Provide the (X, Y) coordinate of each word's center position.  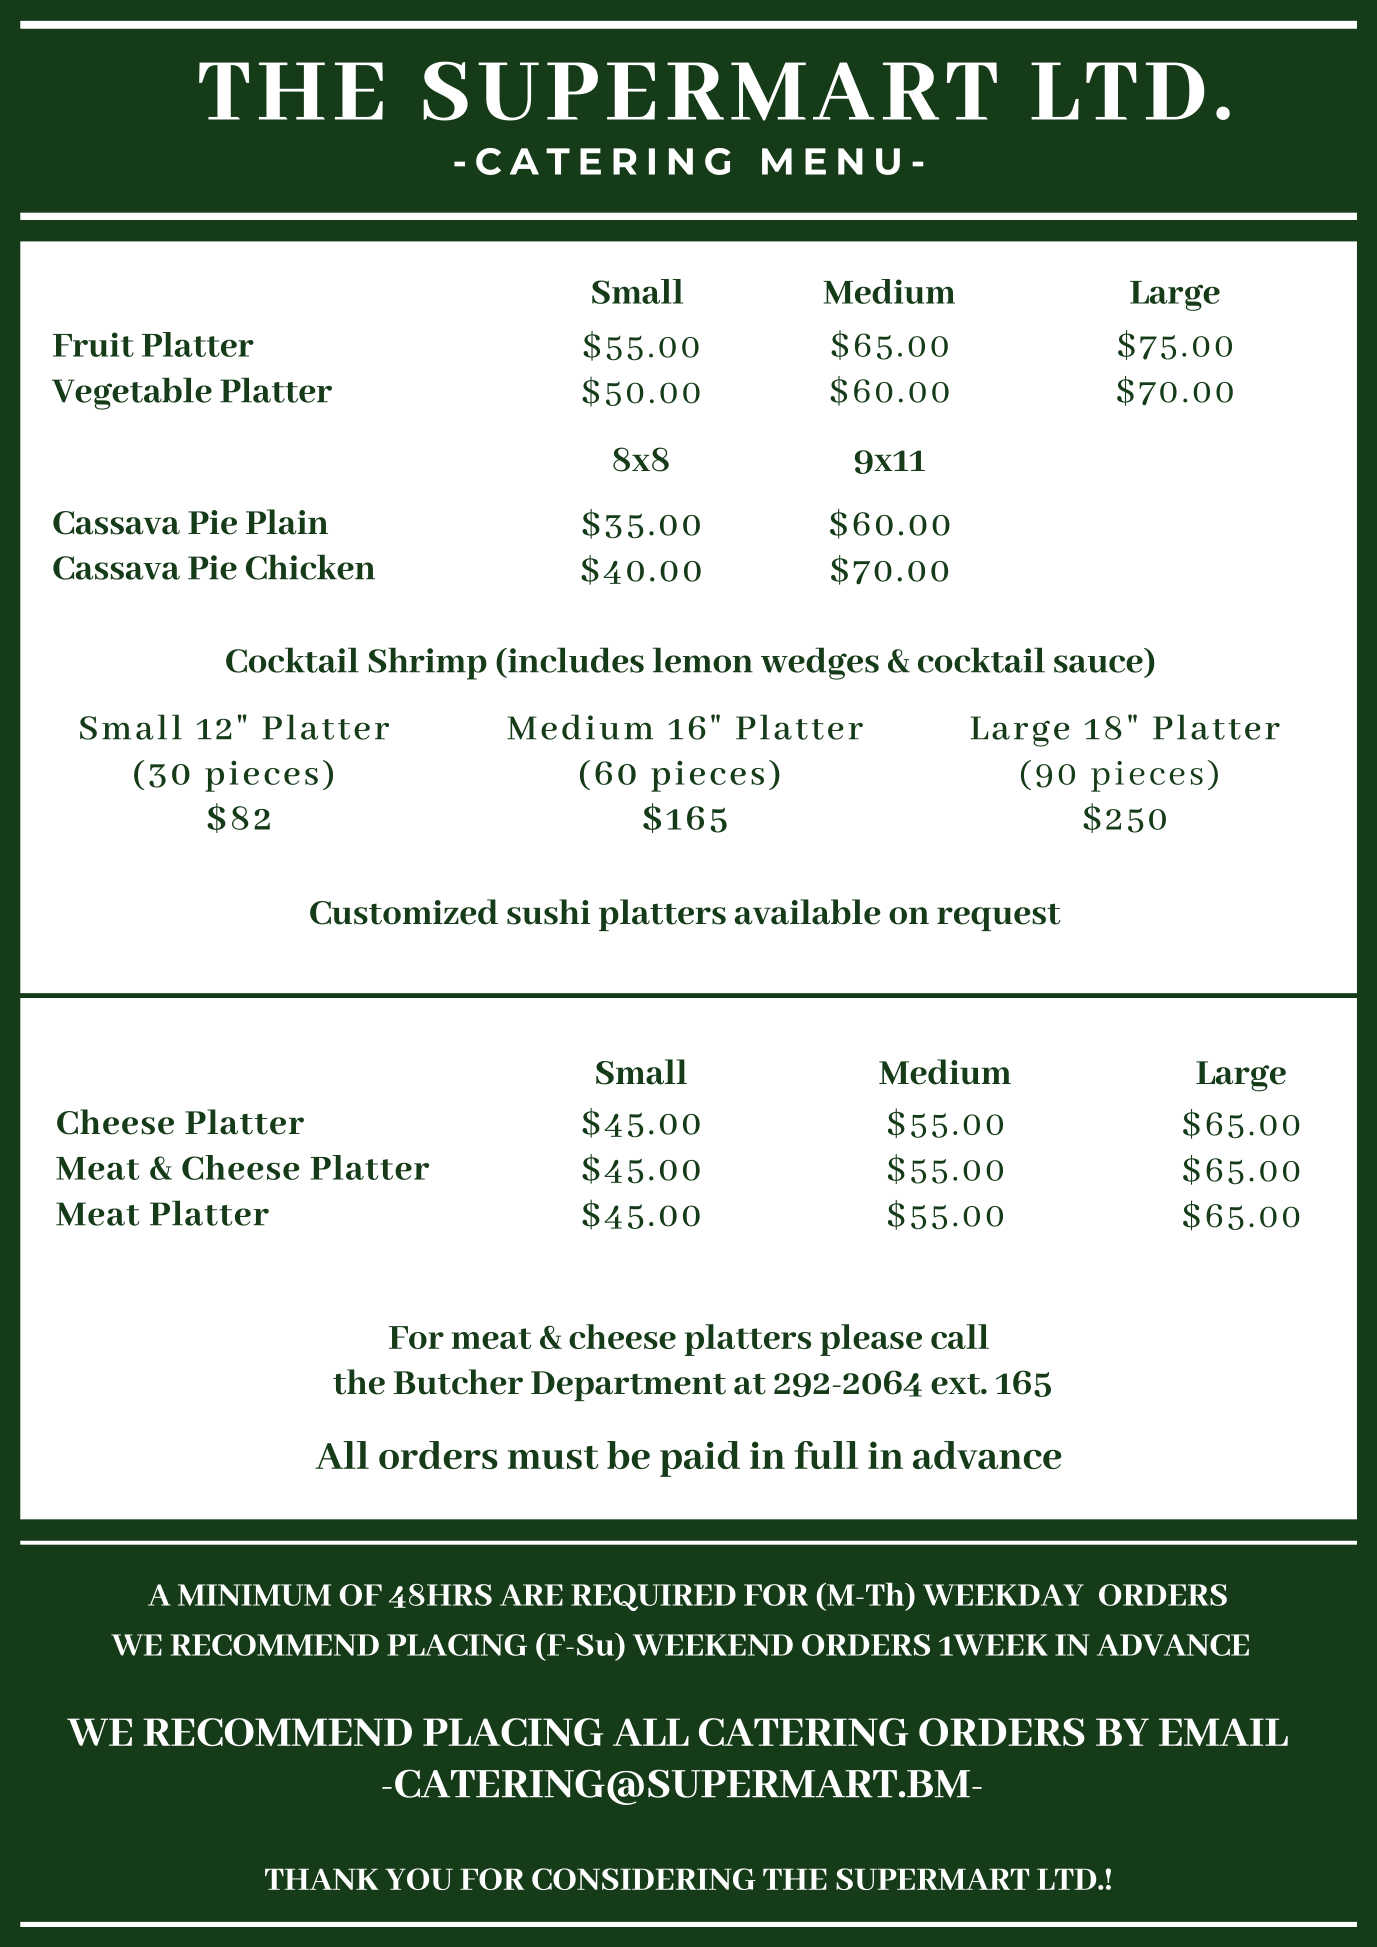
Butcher (458, 1382)
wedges (820, 663)
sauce (1098, 664)
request (999, 917)
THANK (322, 1879)
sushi (548, 912)
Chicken (310, 567)
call (960, 1336)
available (808, 912)
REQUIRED (653, 1597)
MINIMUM (254, 1595)
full (826, 1455)
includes (575, 660)
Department (628, 1386)
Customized (404, 912)
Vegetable (132, 393)
